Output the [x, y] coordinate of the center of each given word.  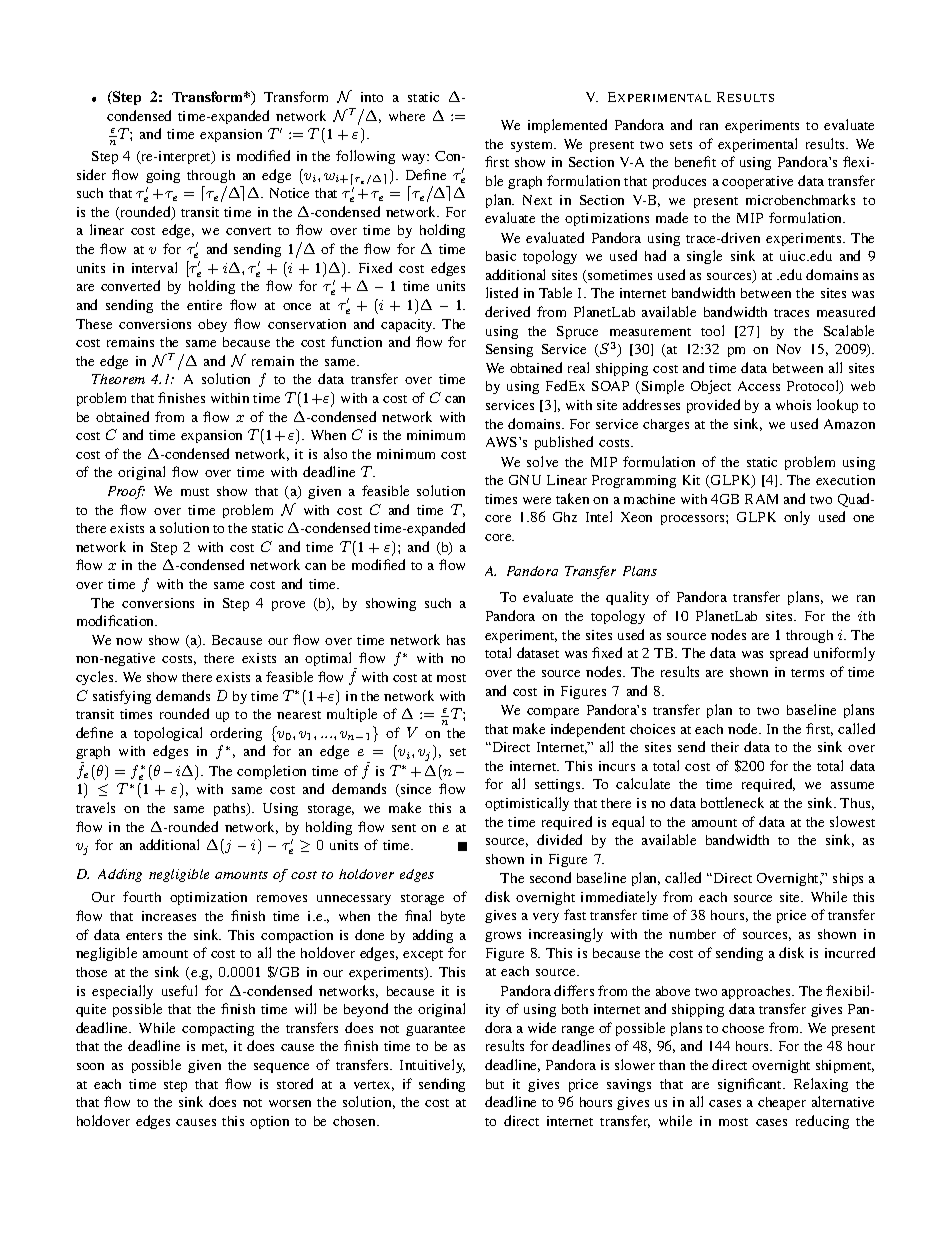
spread [789, 654]
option [269, 1122]
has [456, 640]
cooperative [757, 182]
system [533, 146]
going [163, 176]
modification [117, 620]
